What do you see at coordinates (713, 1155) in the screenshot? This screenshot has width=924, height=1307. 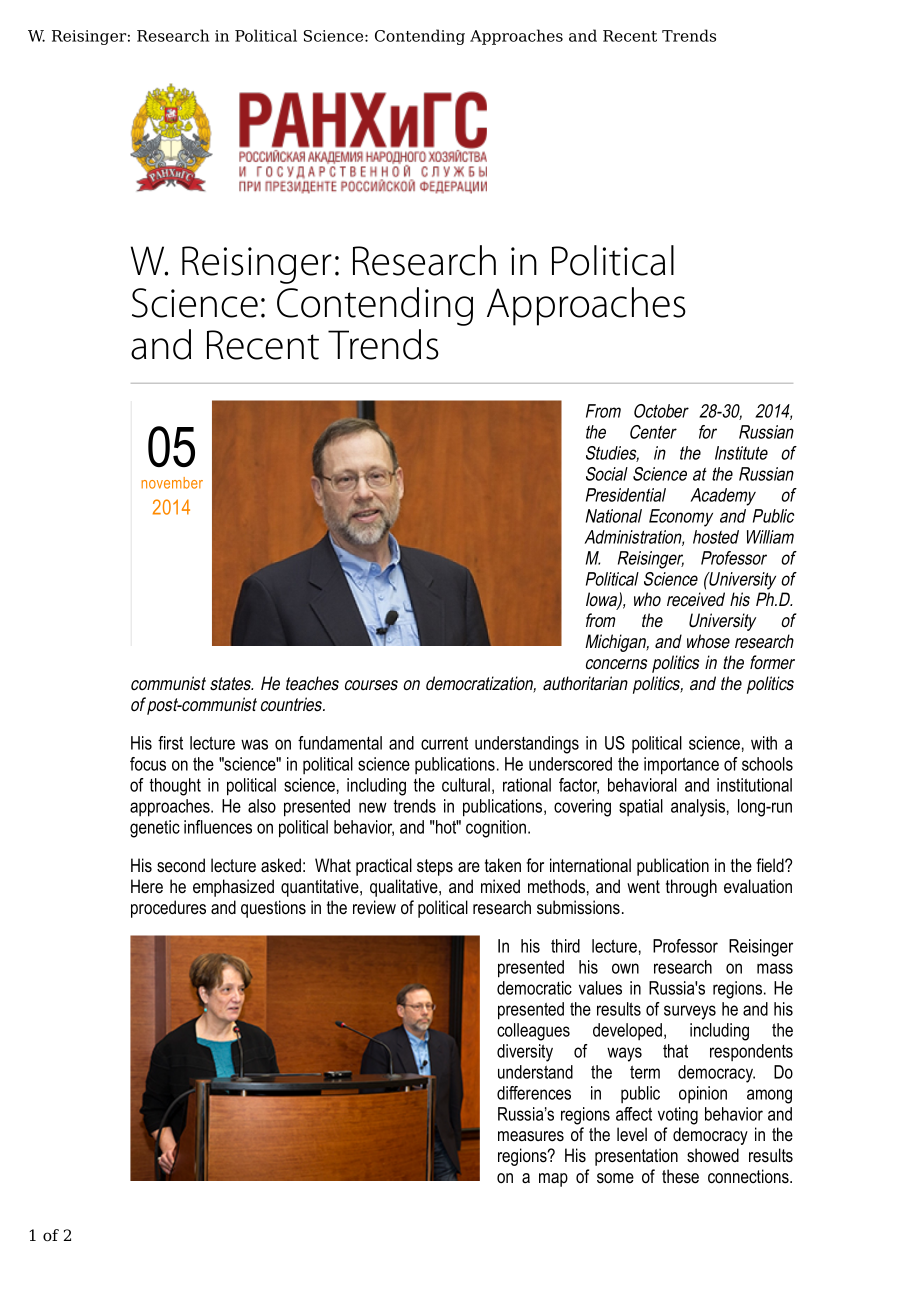 I see `showed` at bounding box center [713, 1155].
